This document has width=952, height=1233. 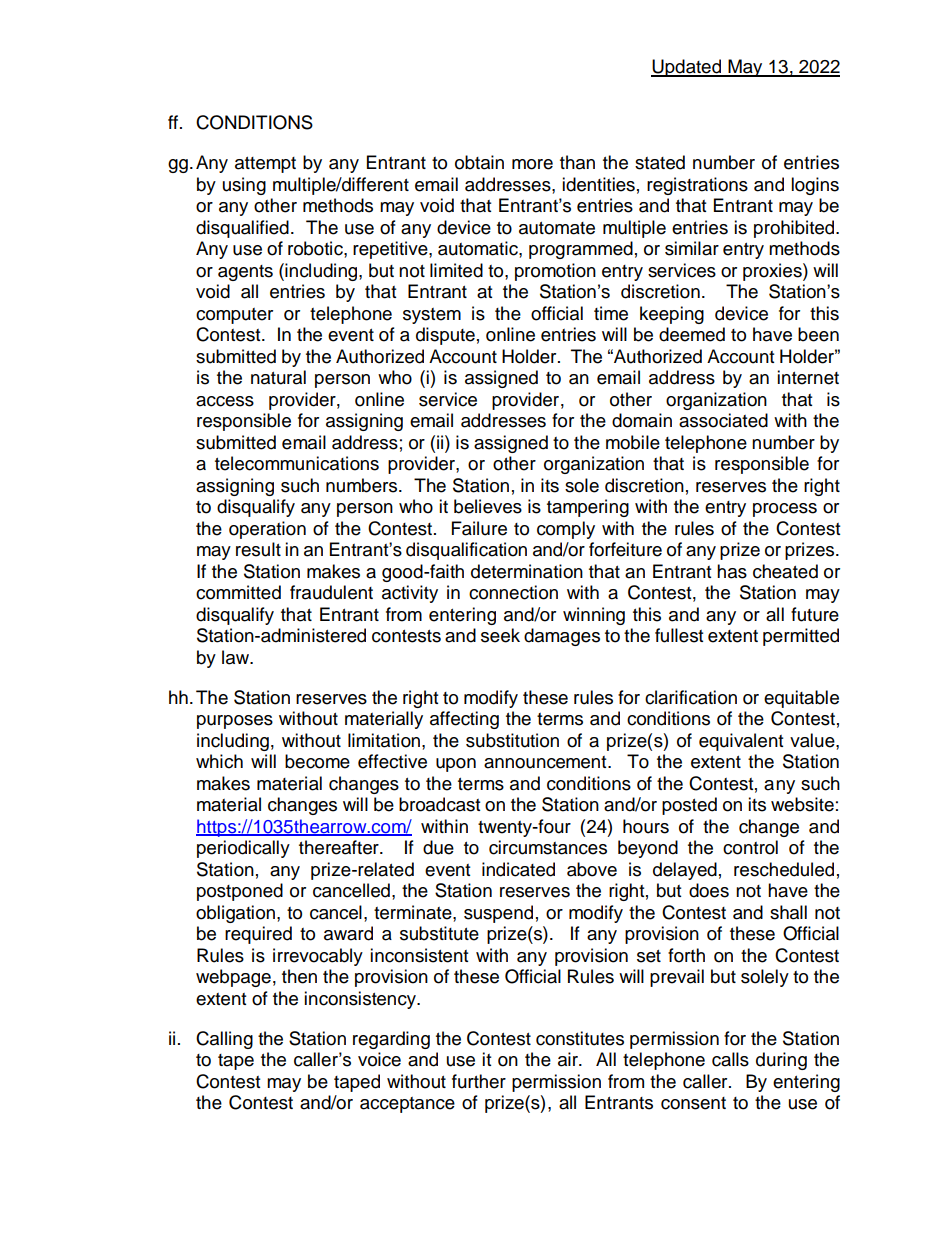 What do you see at coordinates (278, 377) in the document?
I see `natural` at bounding box center [278, 377].
